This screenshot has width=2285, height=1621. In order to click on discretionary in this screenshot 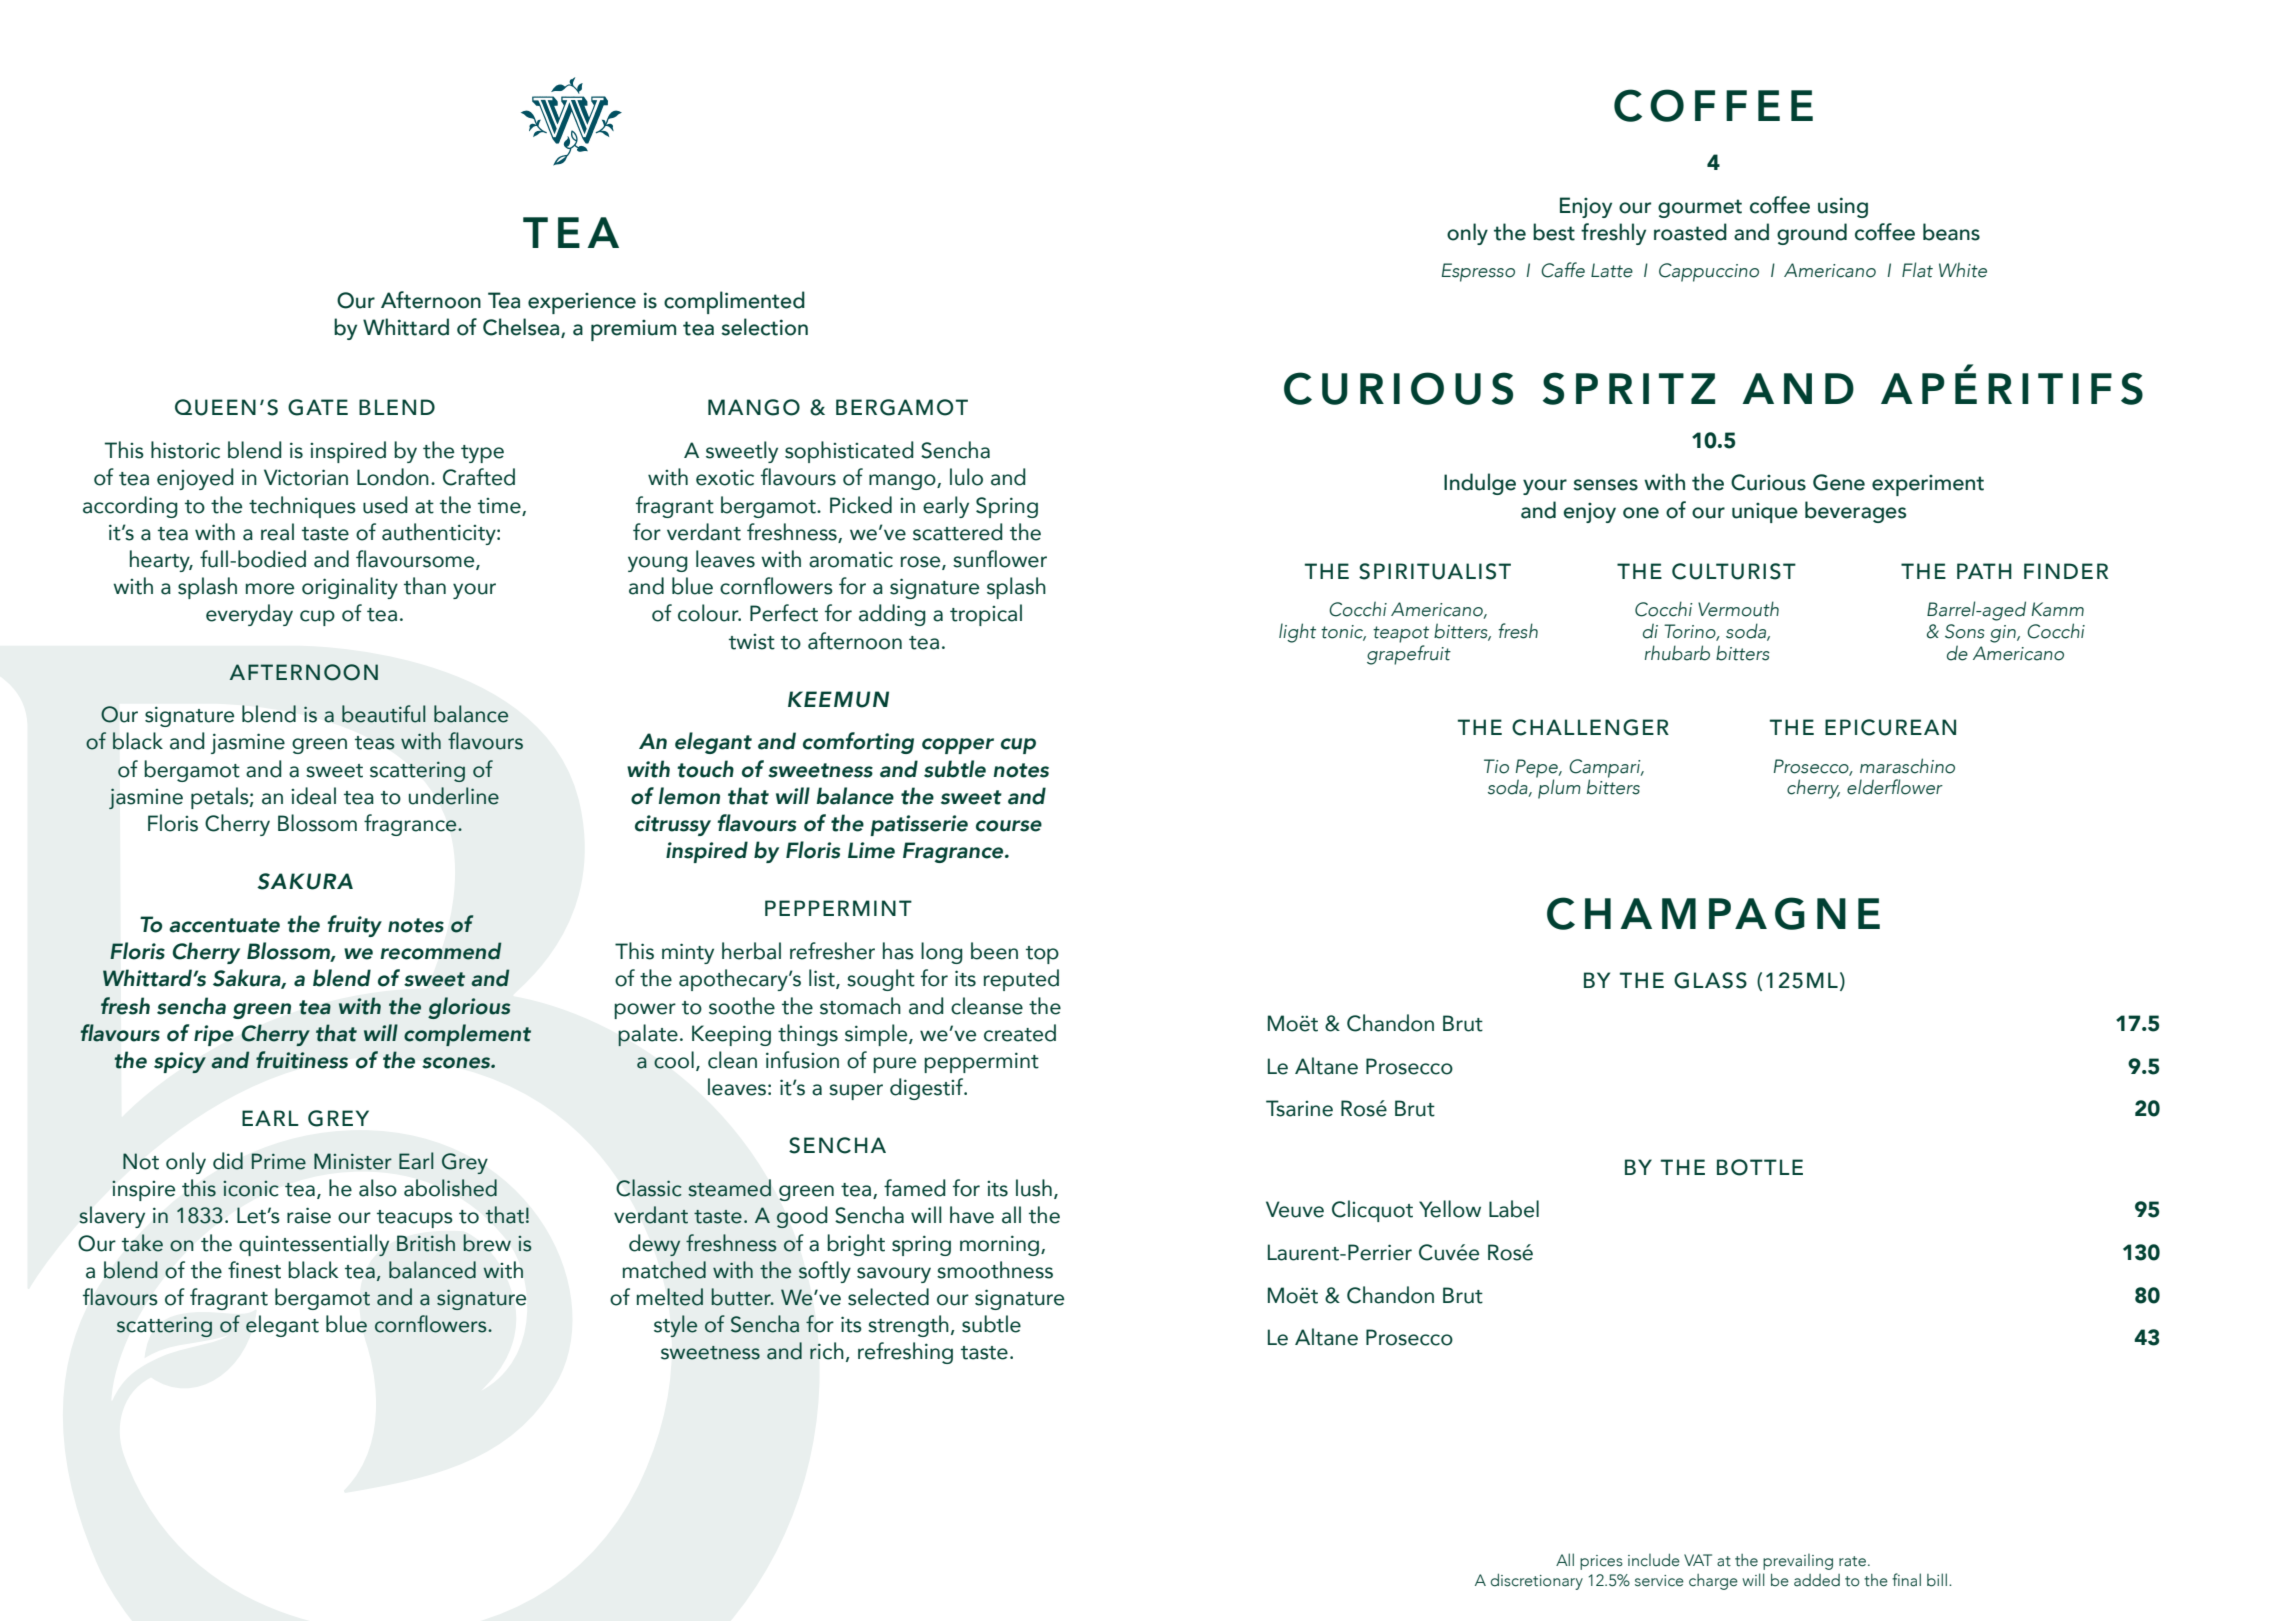, I will do `click(1537, 1582)`.
